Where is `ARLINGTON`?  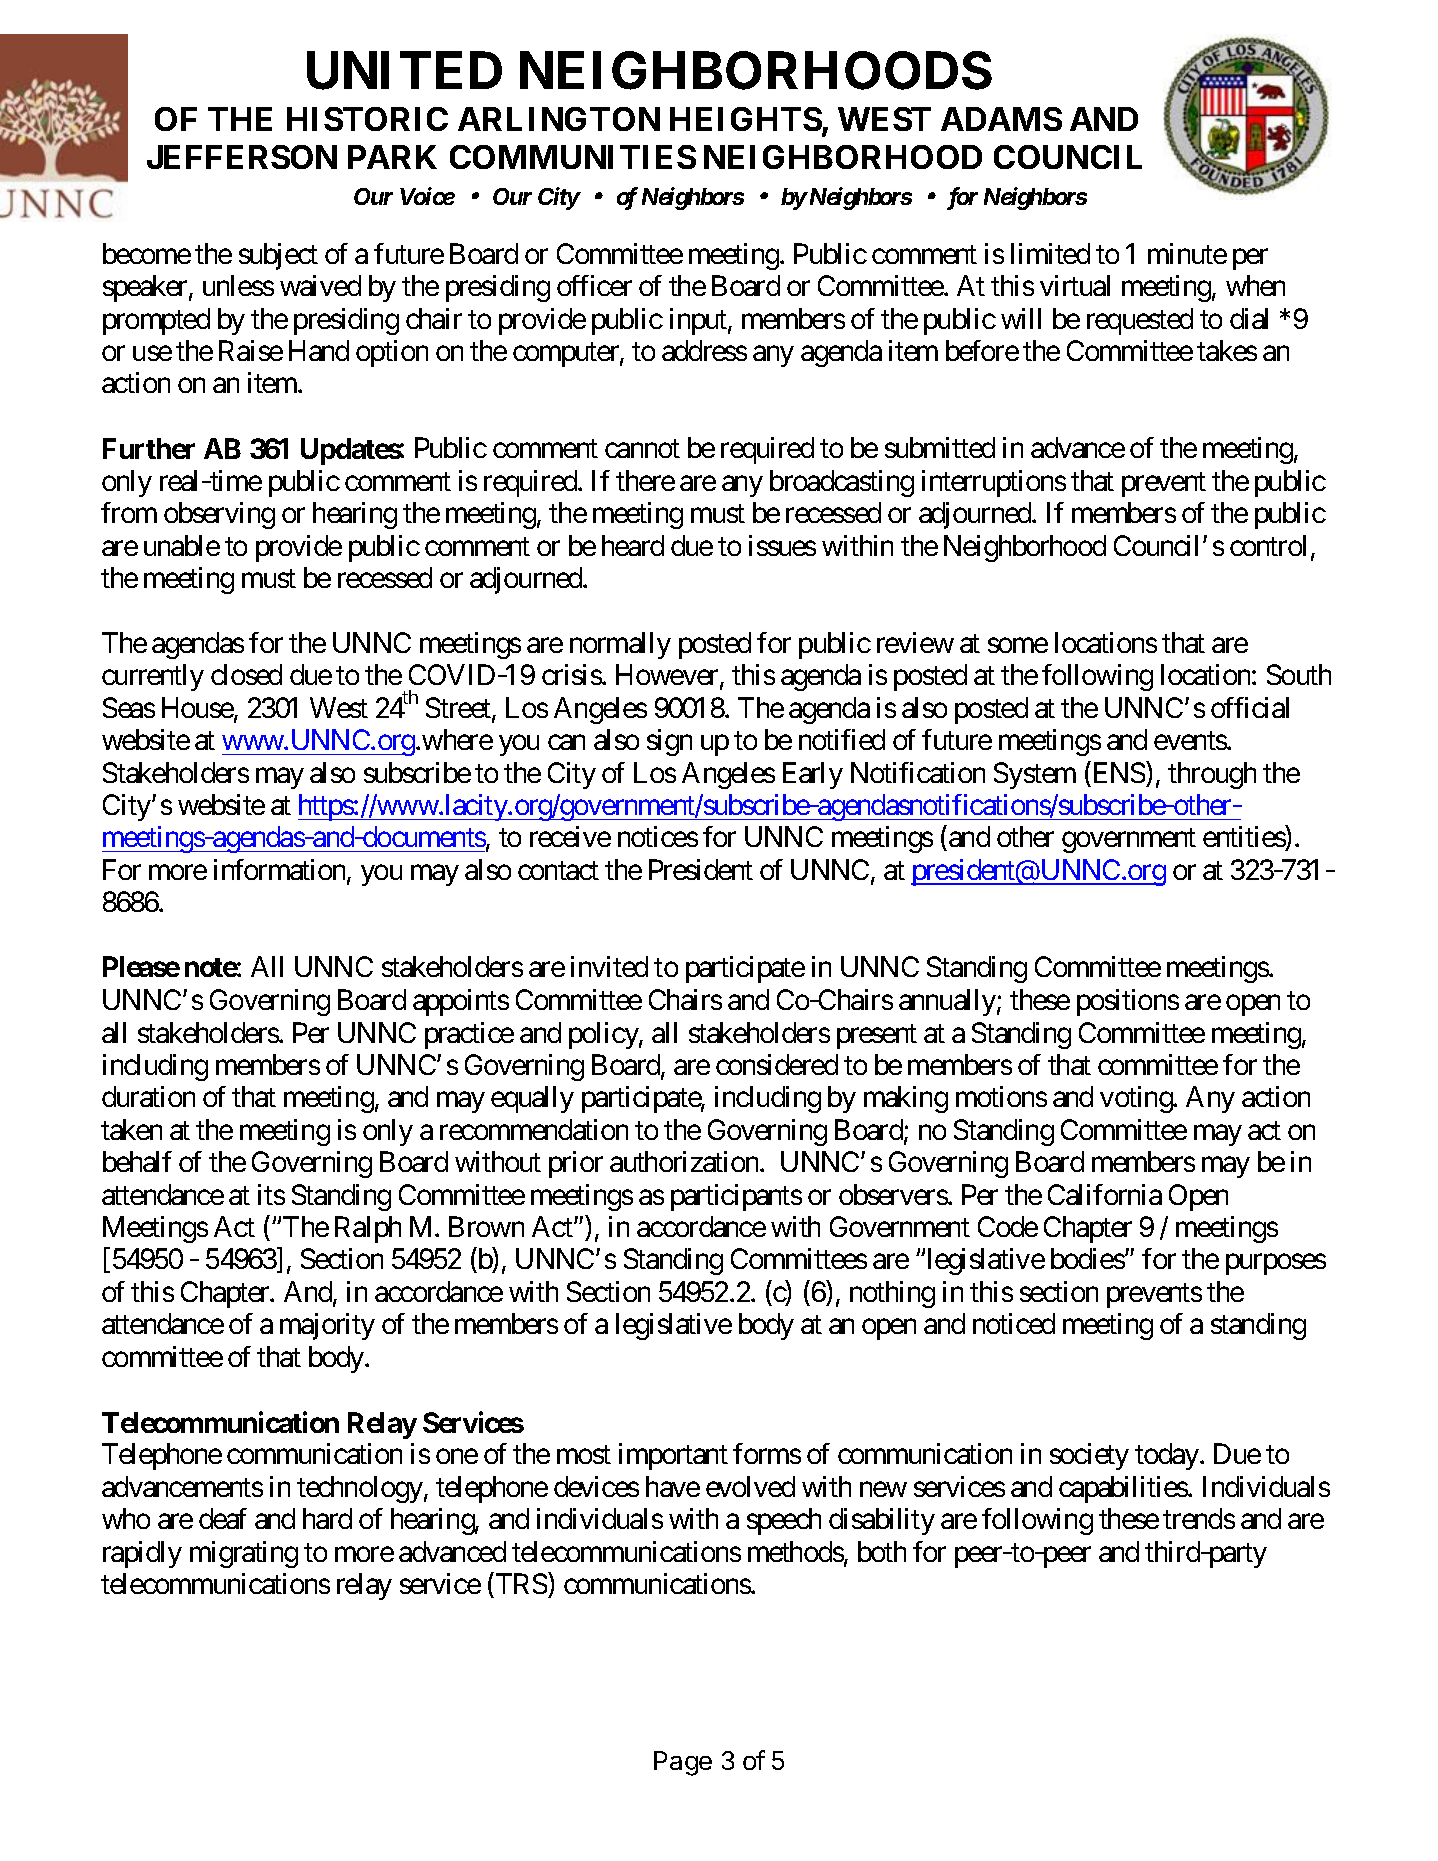
ARLINGTON is located at coordinates (559, 119).
